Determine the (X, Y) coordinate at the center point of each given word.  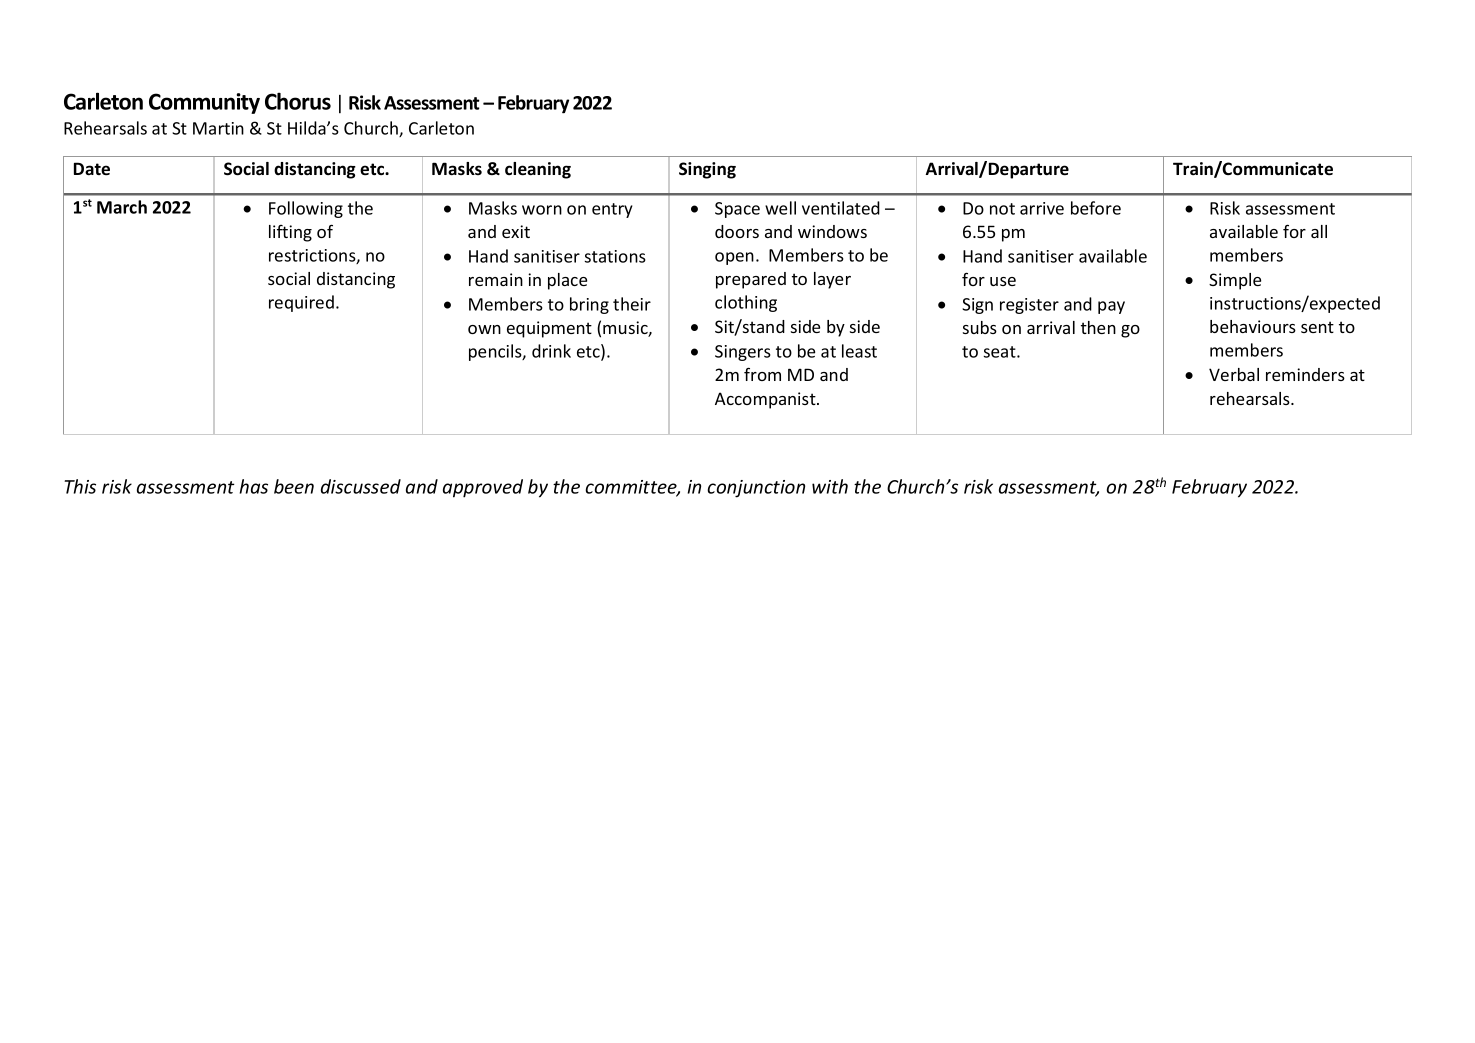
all (1319, 231)
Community (204, 103)
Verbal (1234, 374)
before (1096, 208)
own (484, 329)
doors (737, 231)
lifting (290, 233)
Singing (707, 170)
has (254, 486)
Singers (743, 353)
